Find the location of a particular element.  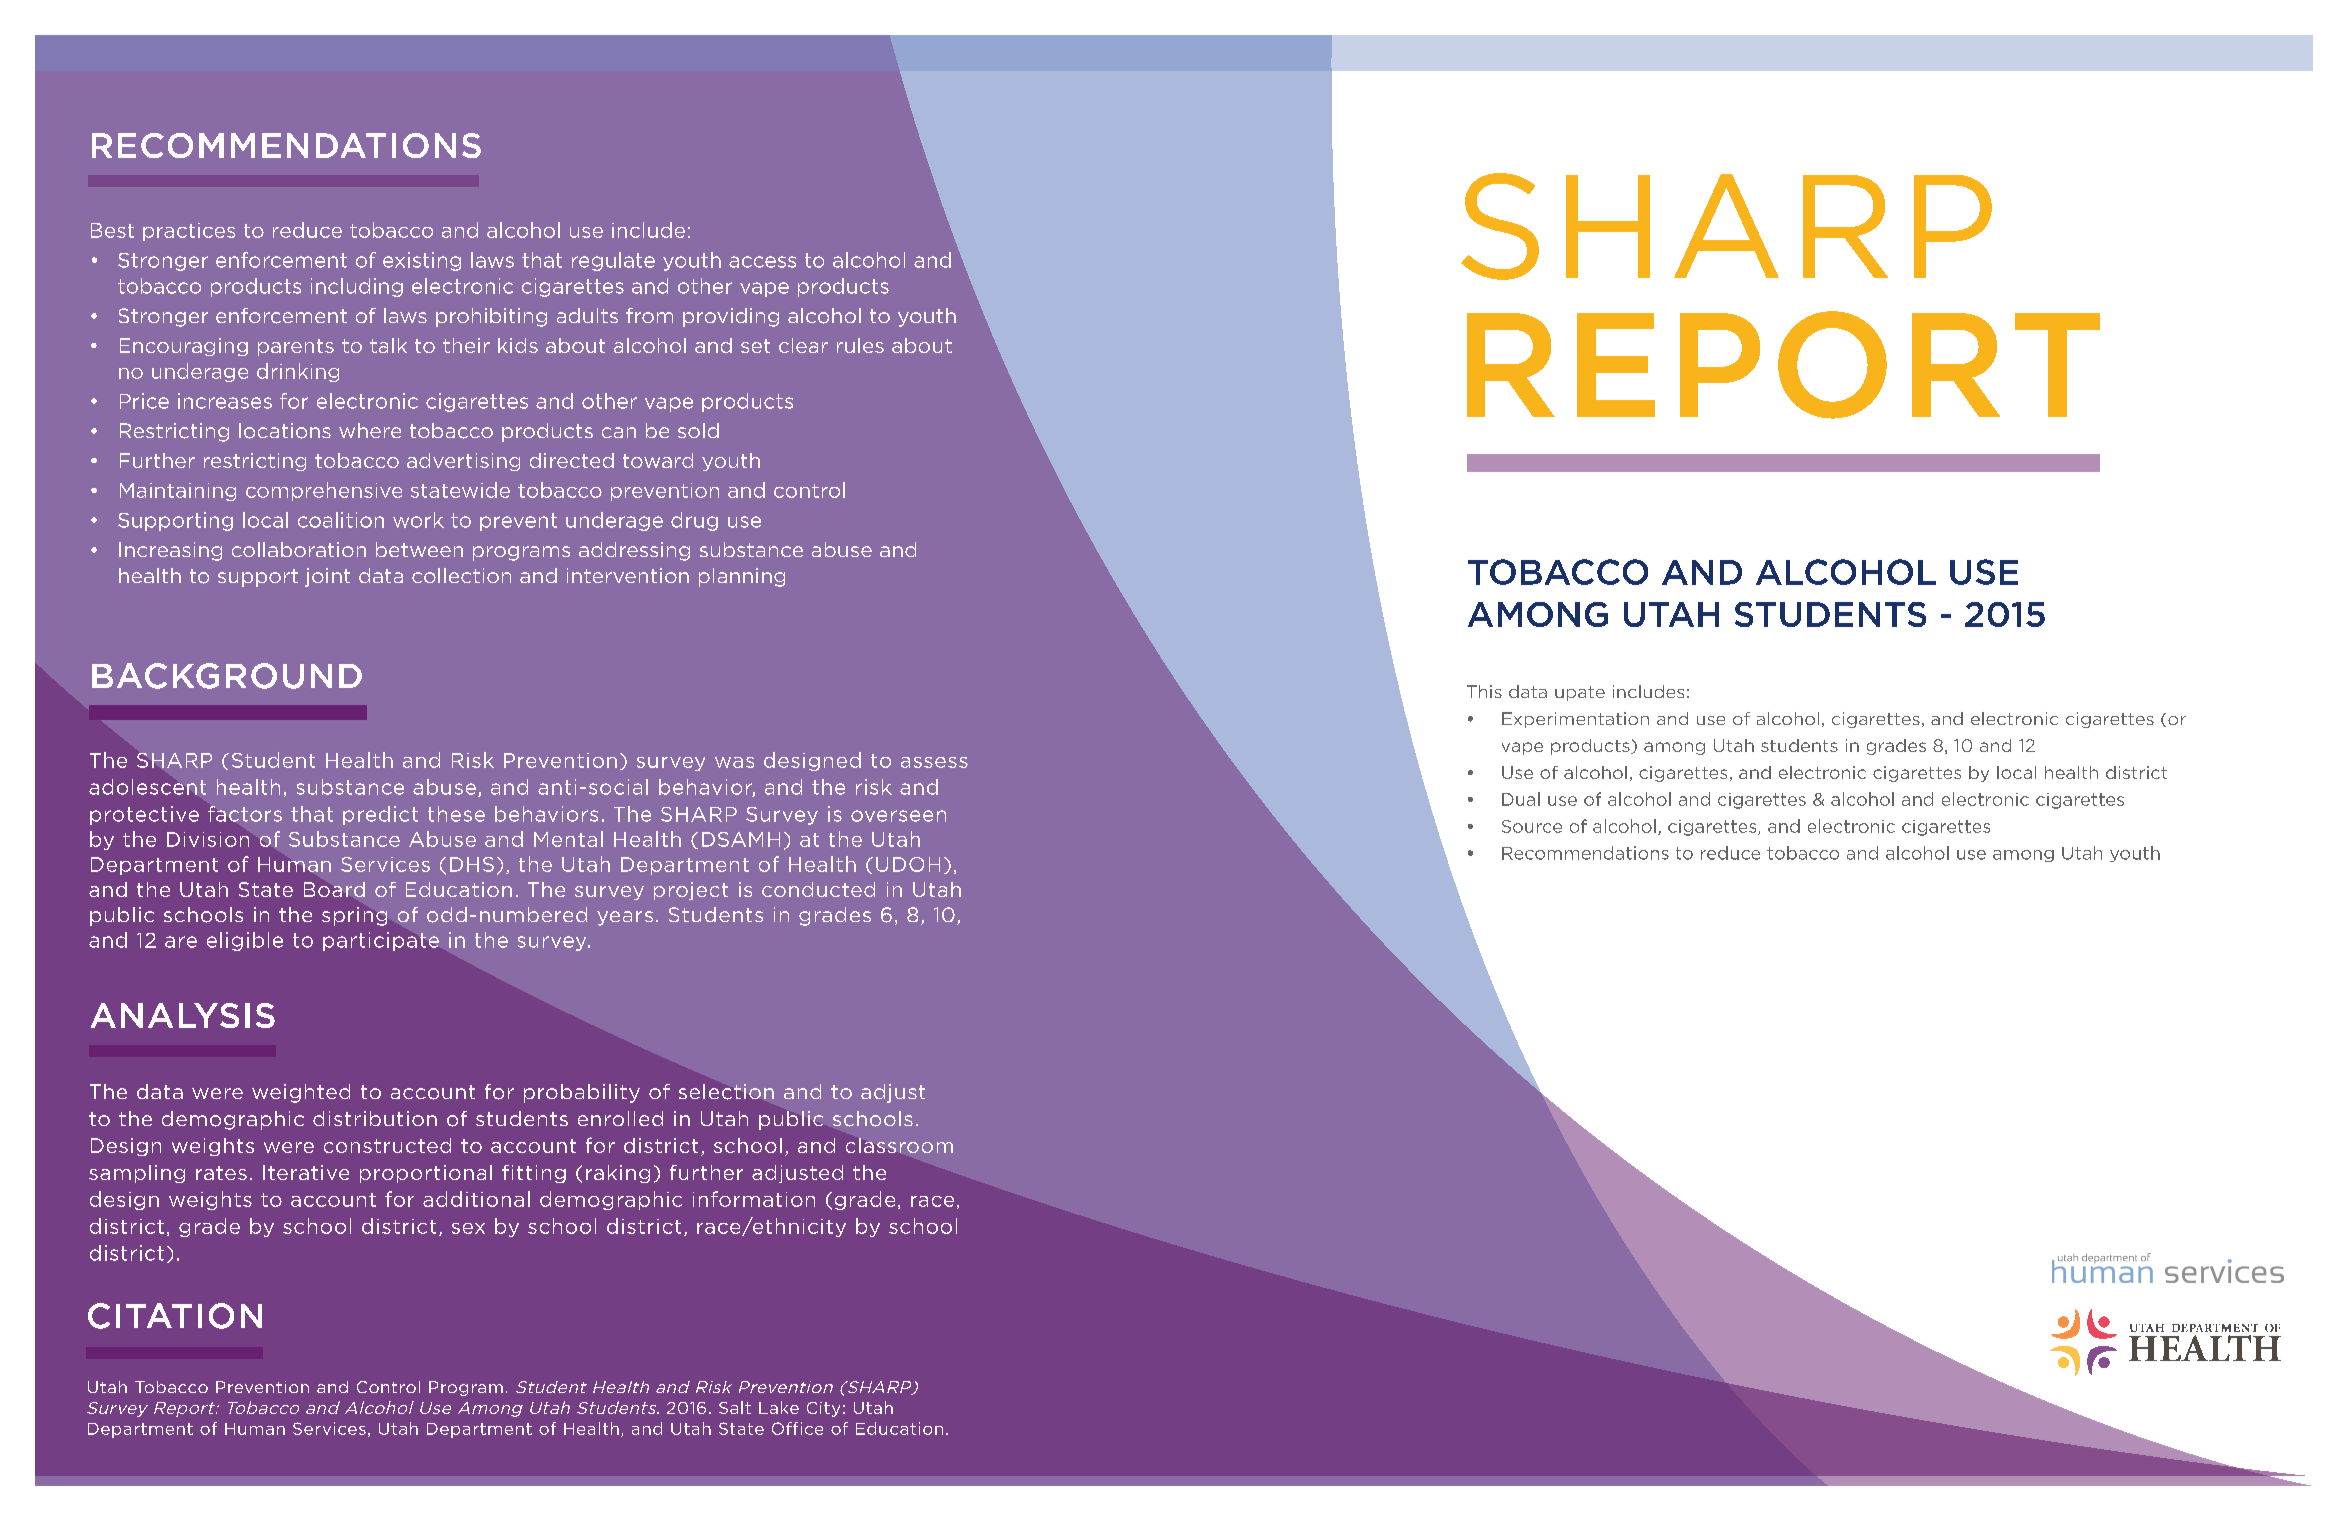

weighted is located at coordinates (301, 1093).
